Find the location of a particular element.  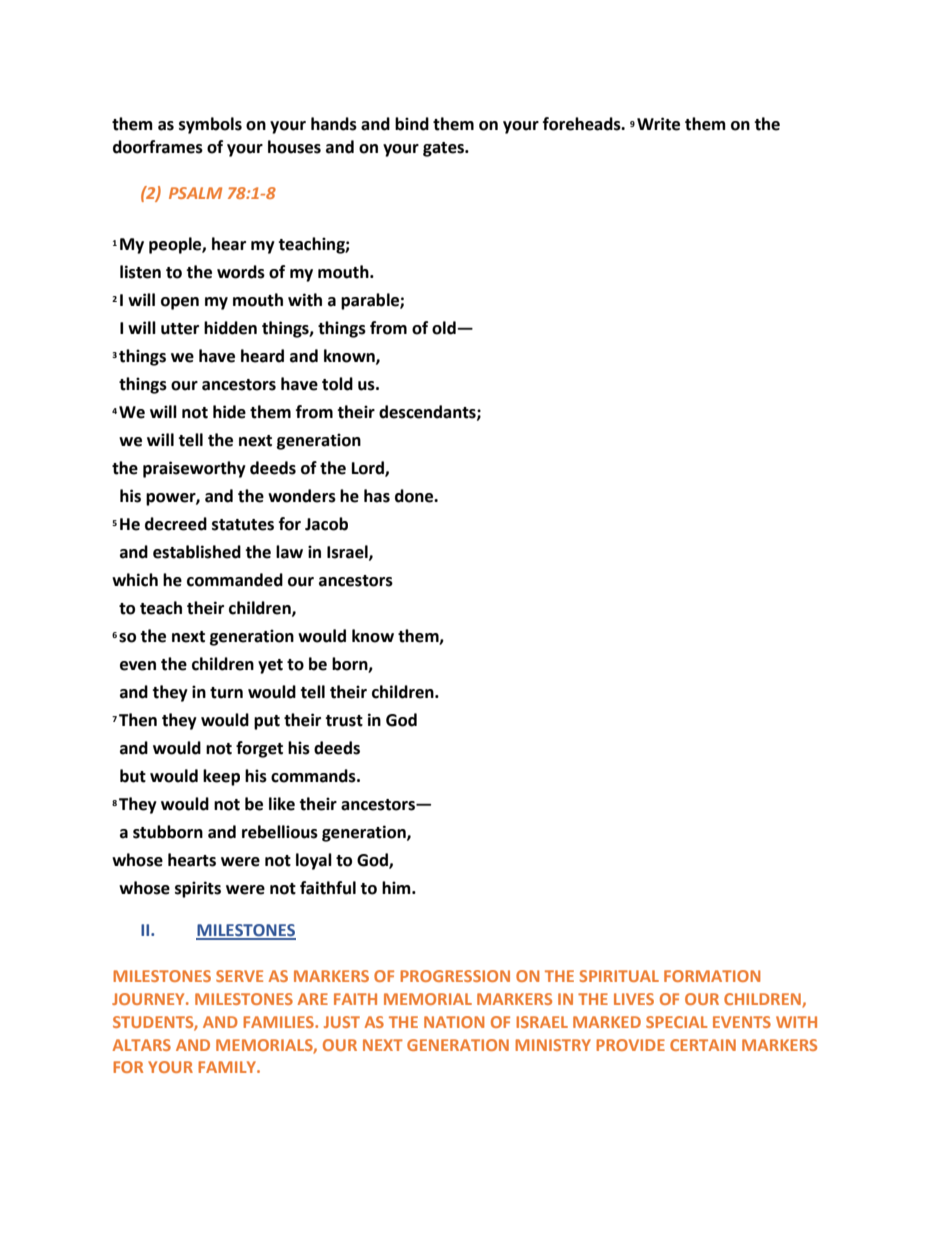

bind is located at coordinates (412, 124).
